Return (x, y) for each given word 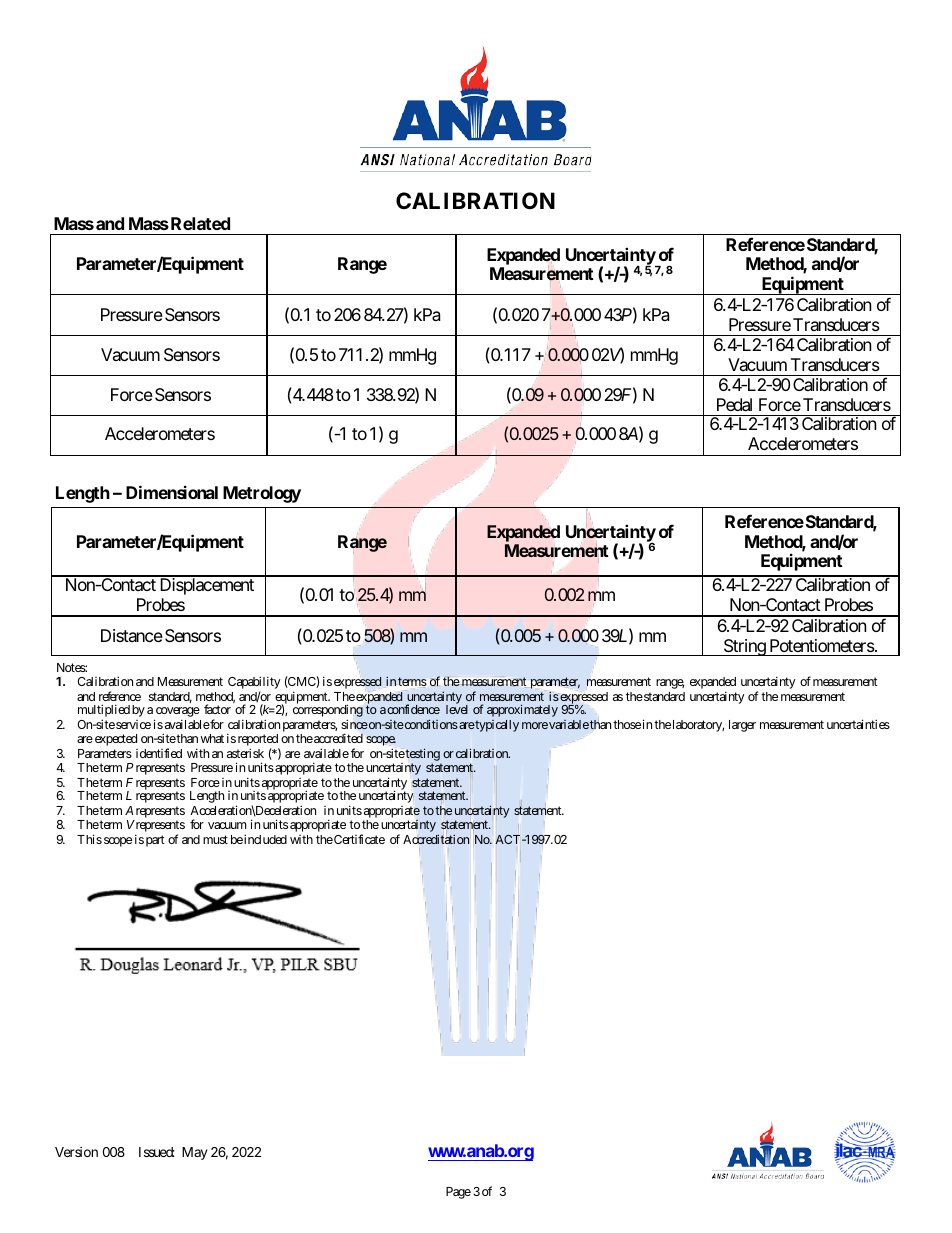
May (195, 1153)
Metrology (262, 494)
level (457, 709)
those (627, 724)
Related (199, 223)
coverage (177, 713)
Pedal (734, 404)
